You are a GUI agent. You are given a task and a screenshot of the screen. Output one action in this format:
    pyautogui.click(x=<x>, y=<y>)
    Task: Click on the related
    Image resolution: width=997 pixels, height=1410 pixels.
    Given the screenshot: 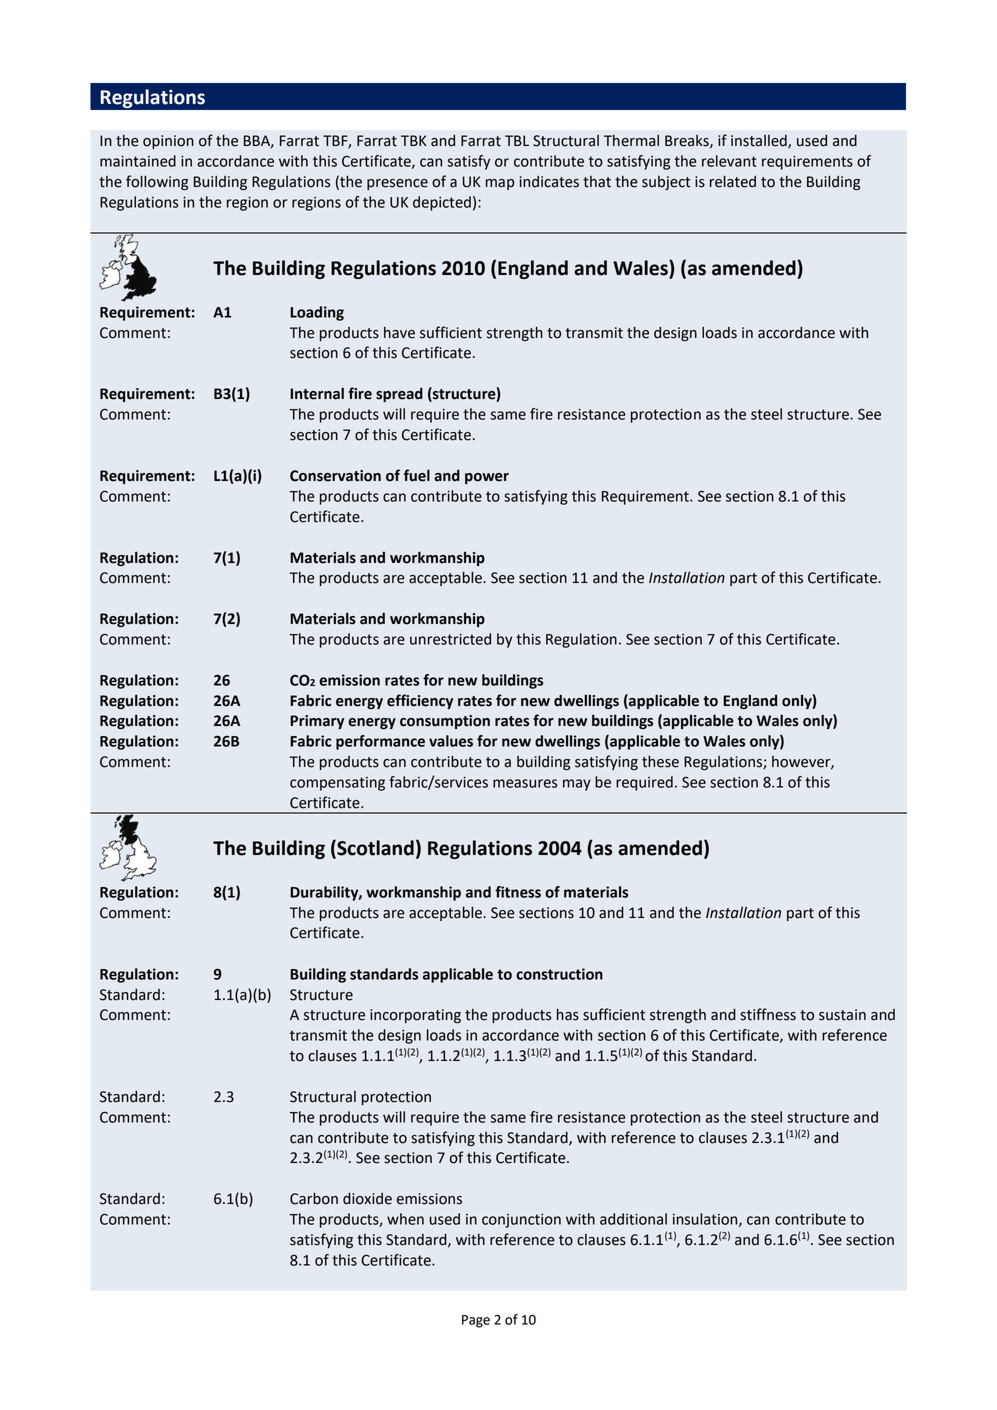 What is the action you would take?
    pyautogui.click(x=733, y=181)
